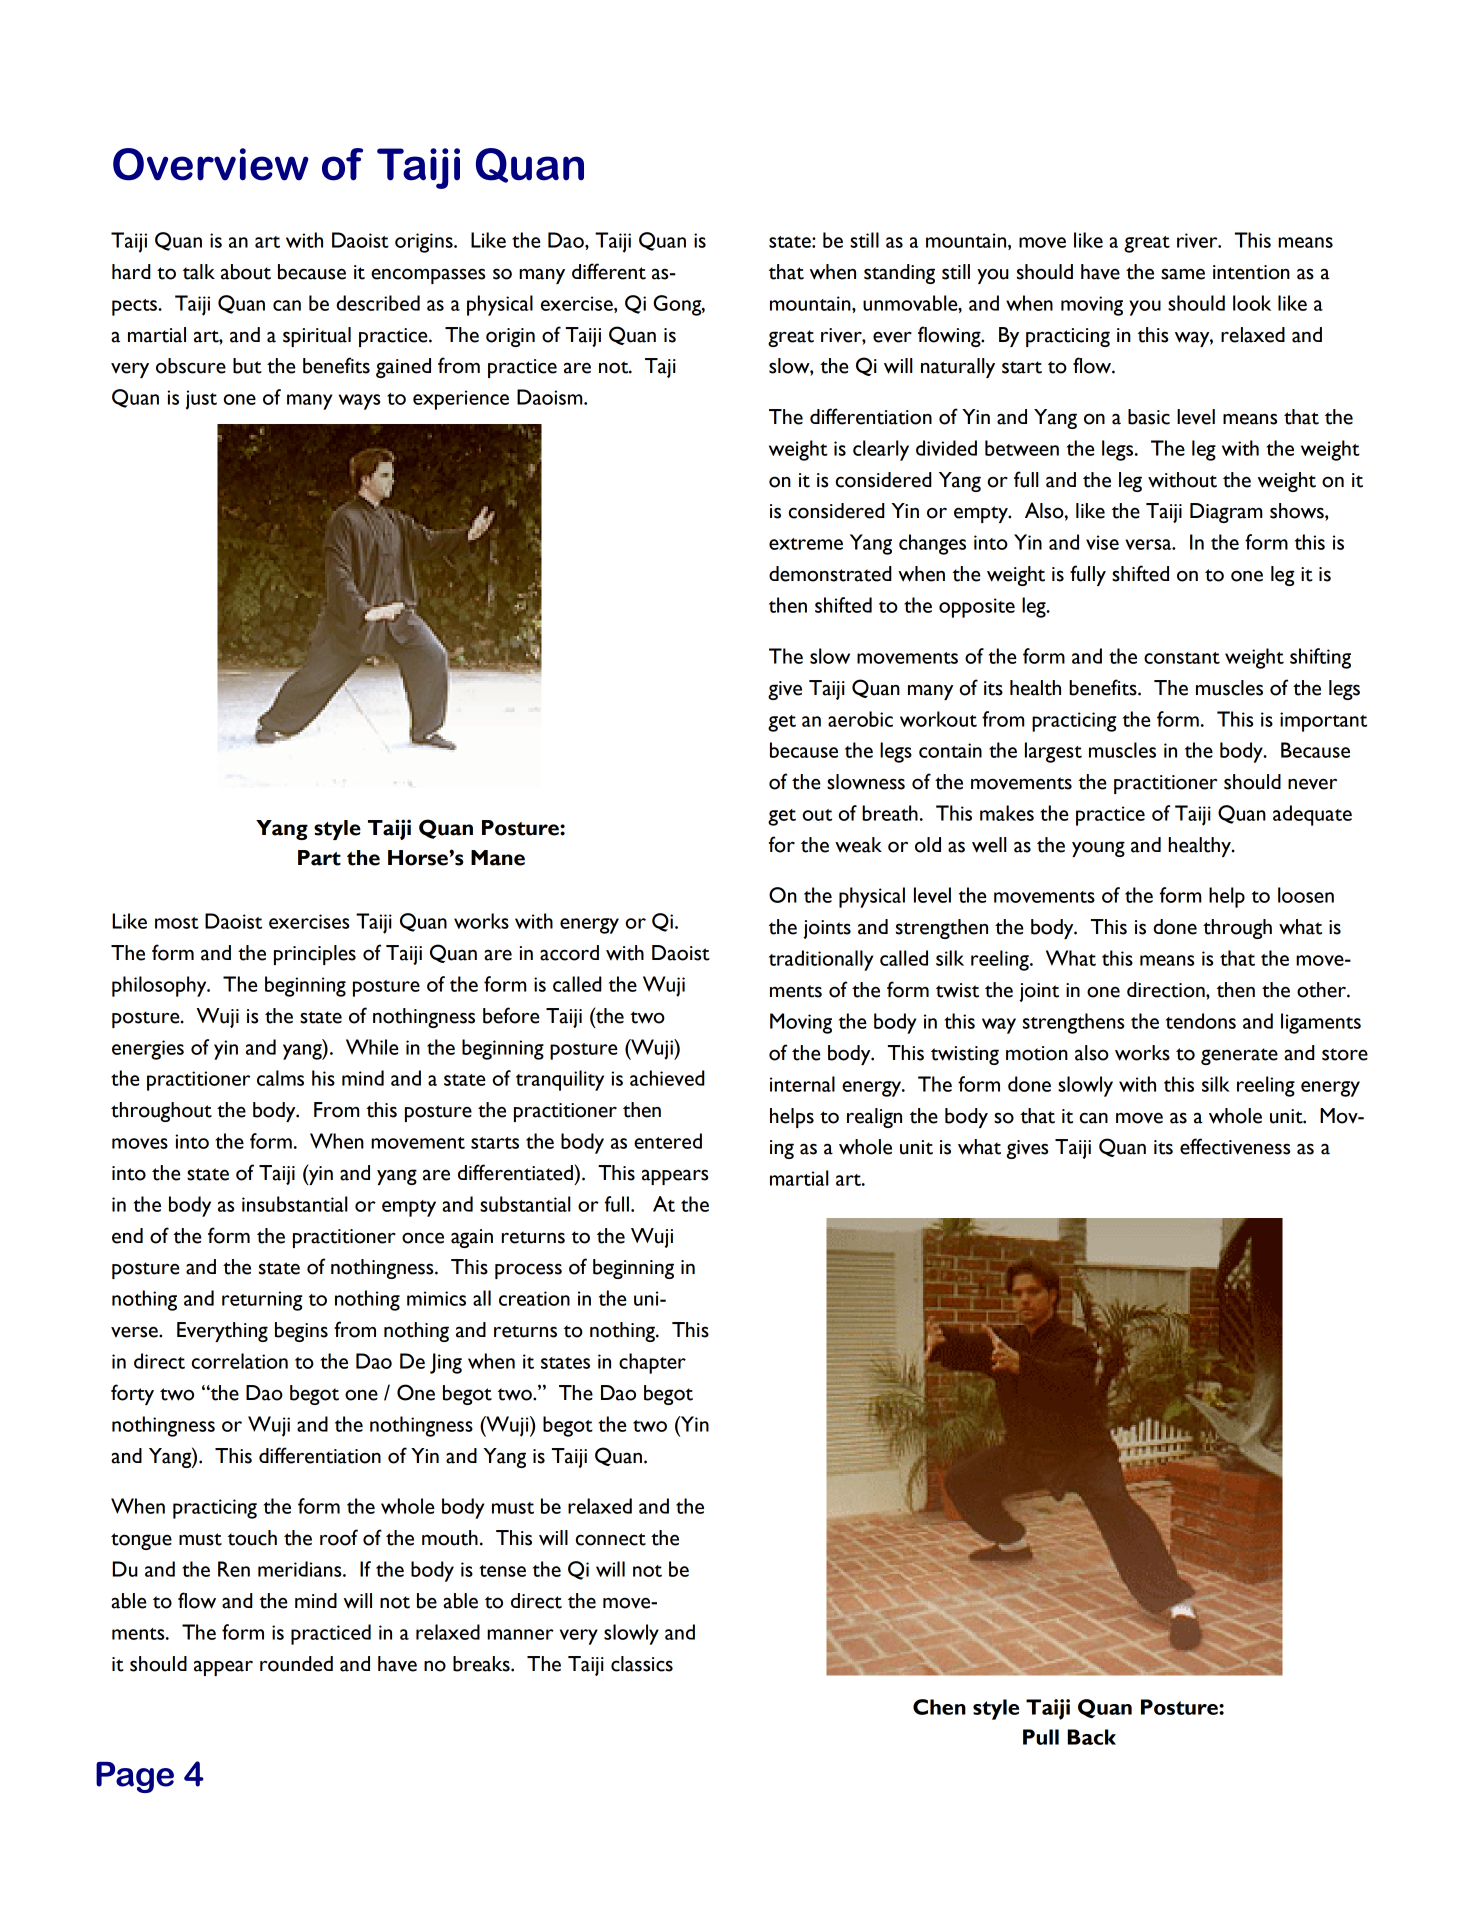 The image size is (1480, 1915). What do you see at coordinates (1183, 274) in the image?
I see `same` at bounding box center [1183, 274].
